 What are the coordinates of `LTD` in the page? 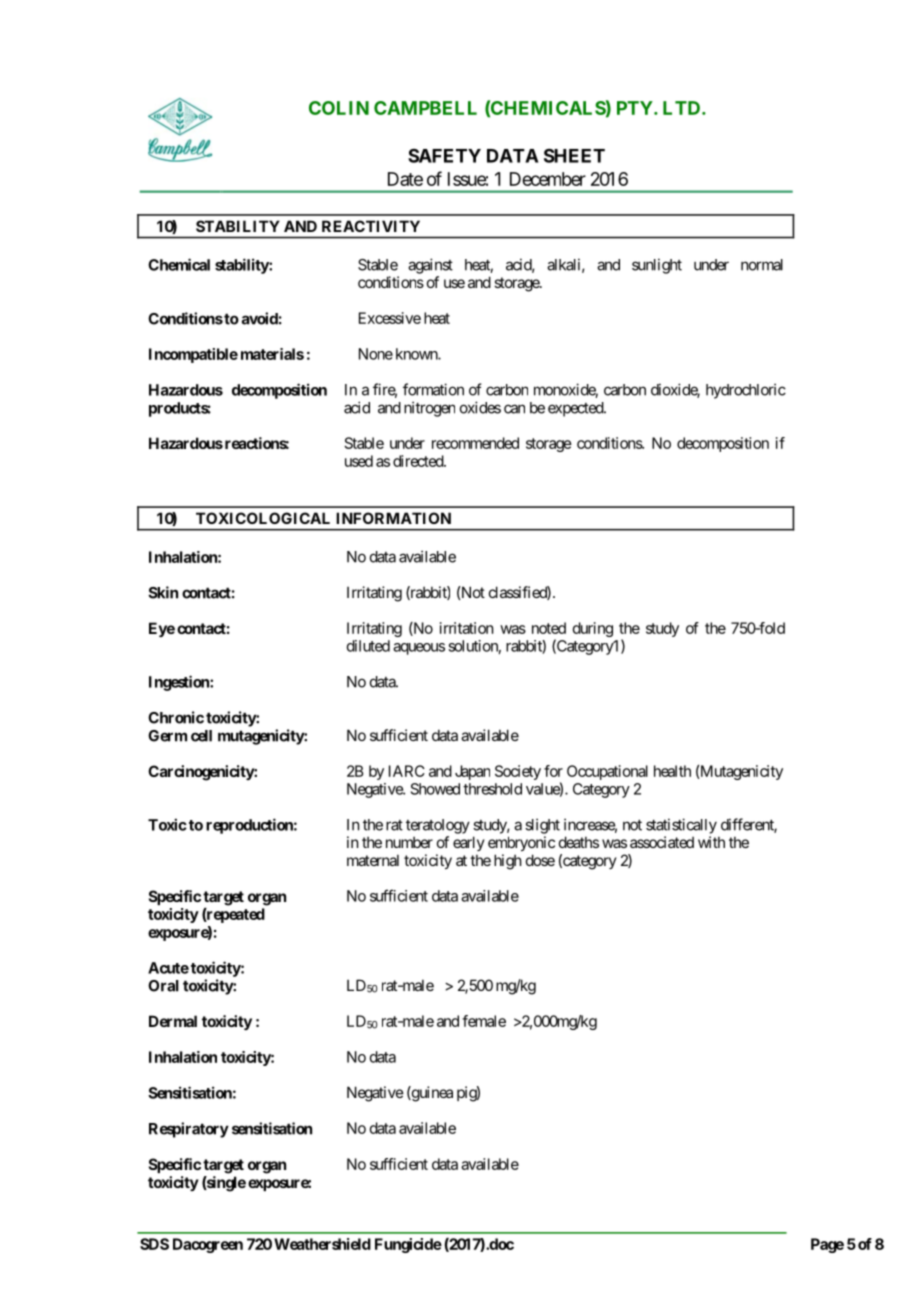 It's located at (683, 108).
